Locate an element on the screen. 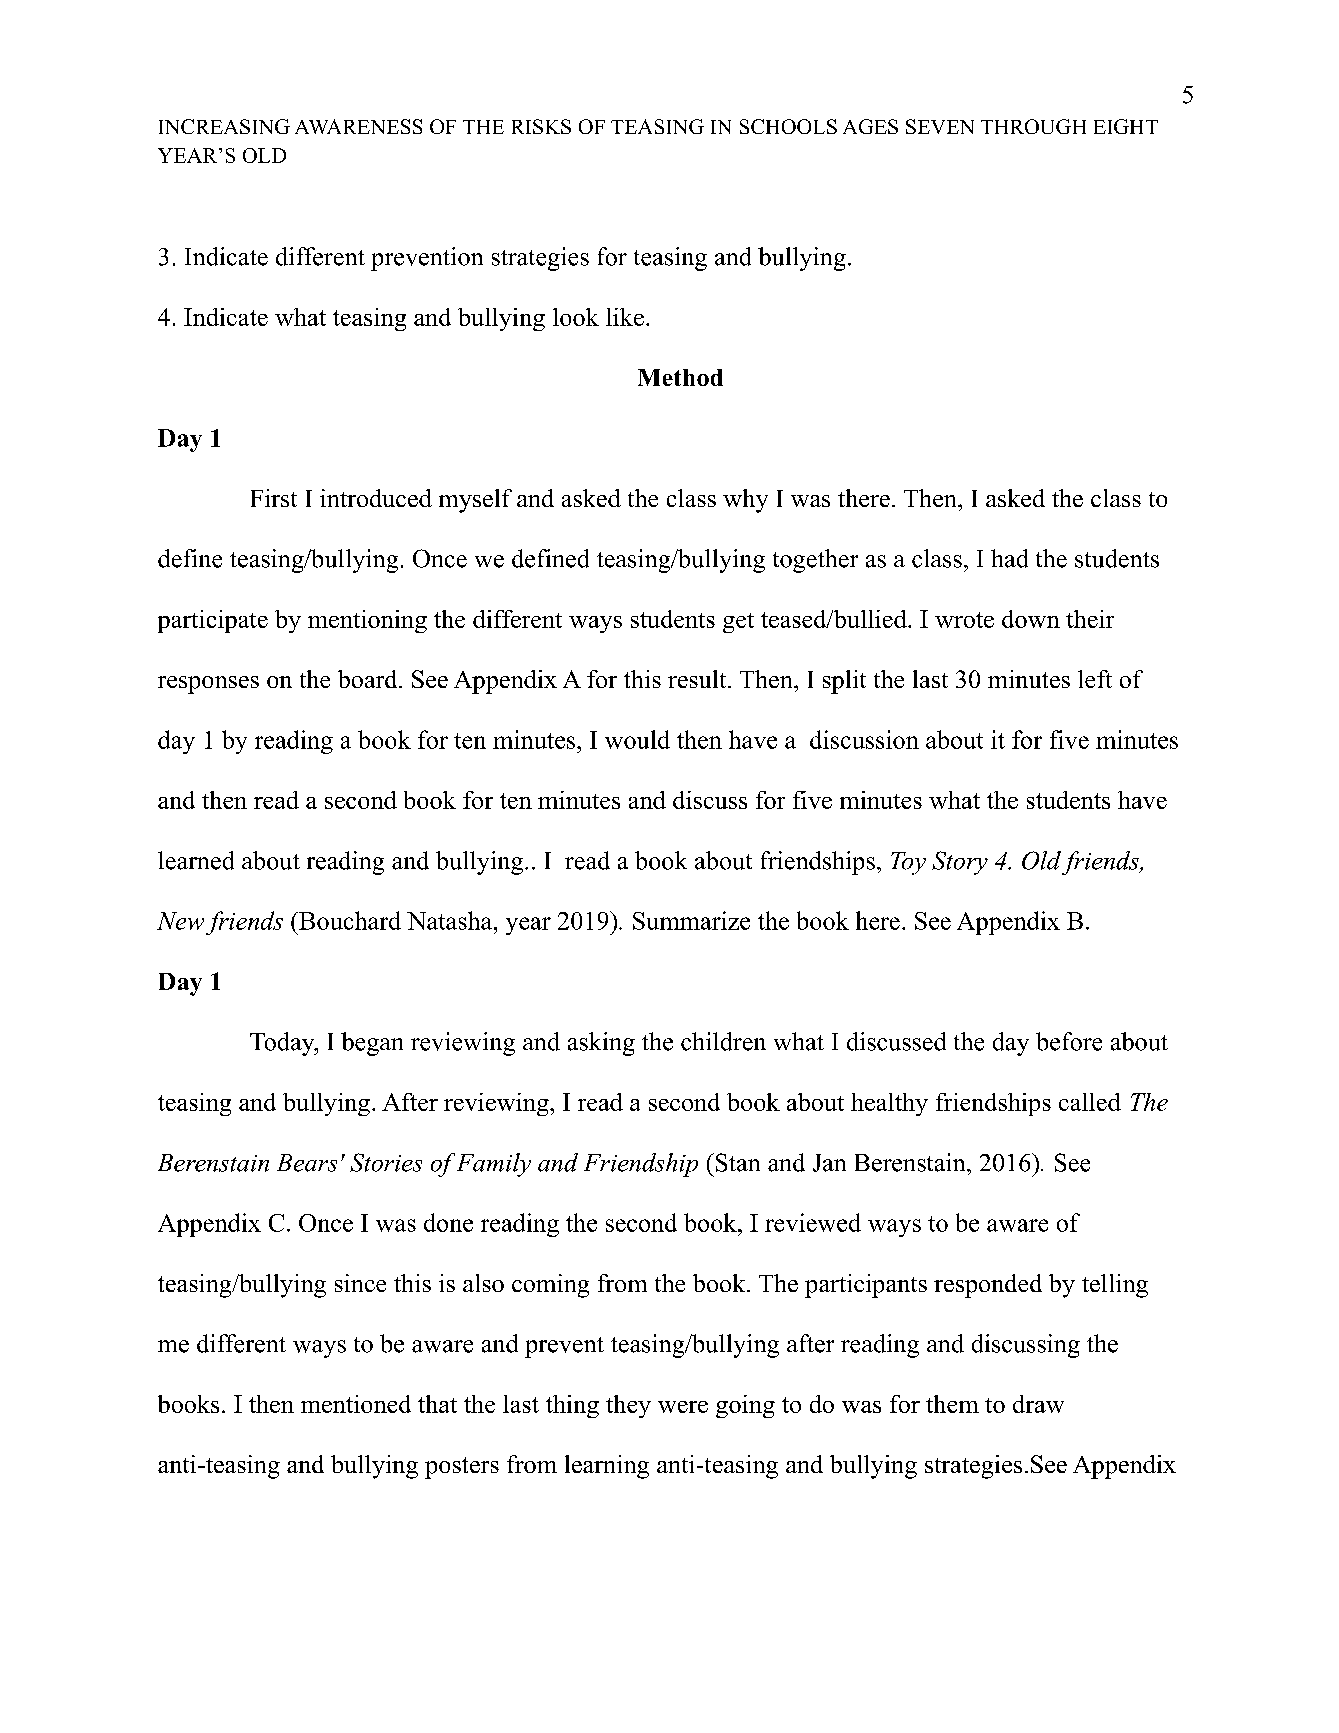  would is located at coordinates (637, 739).
